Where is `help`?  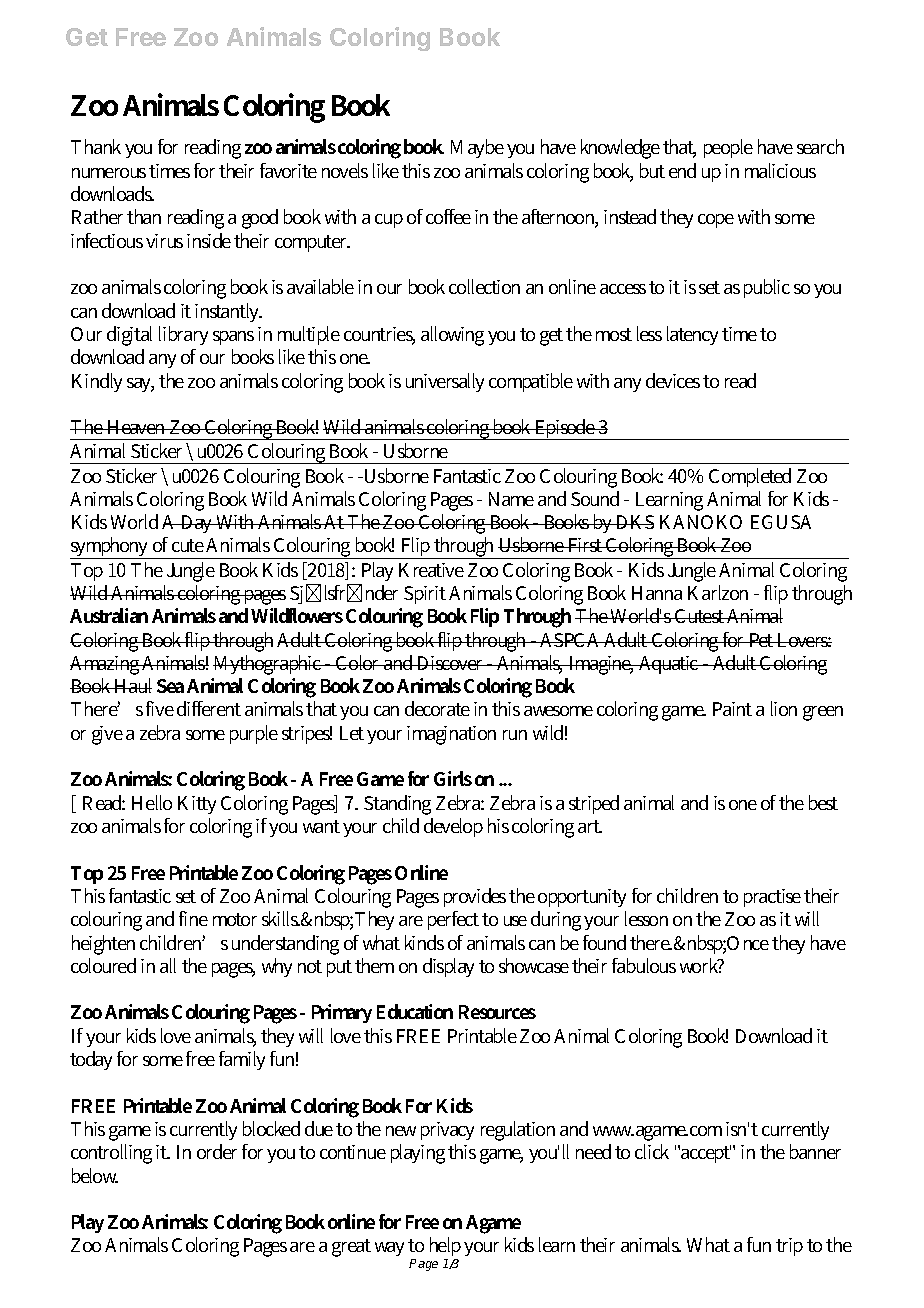
help is located at coordinates (445, 1248).
